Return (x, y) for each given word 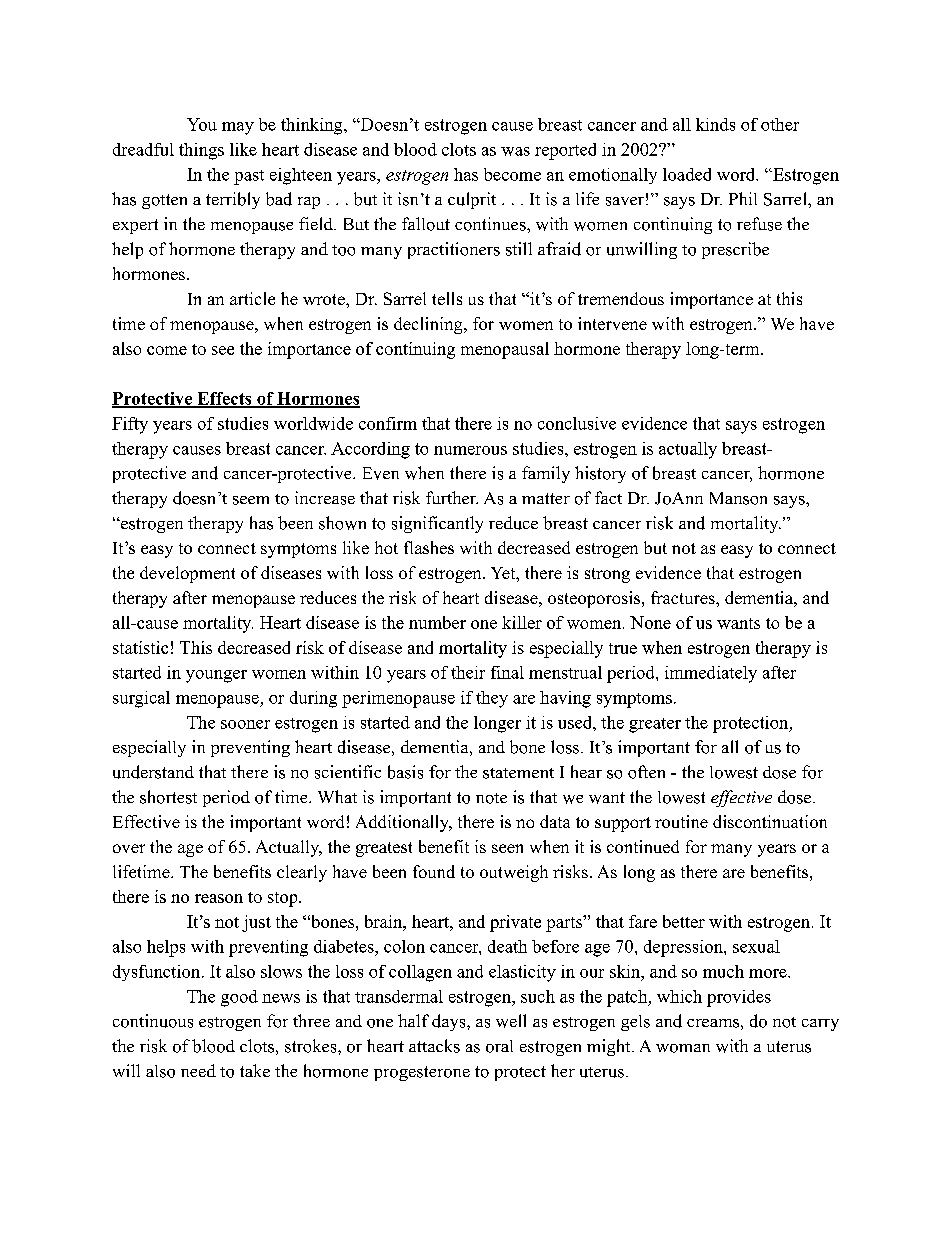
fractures (684, 597)
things (201, 151)
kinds (715, 124)
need (198, 1070)
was (515, 151)
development (187, 574)
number (437, 622)
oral (499, 1046)
